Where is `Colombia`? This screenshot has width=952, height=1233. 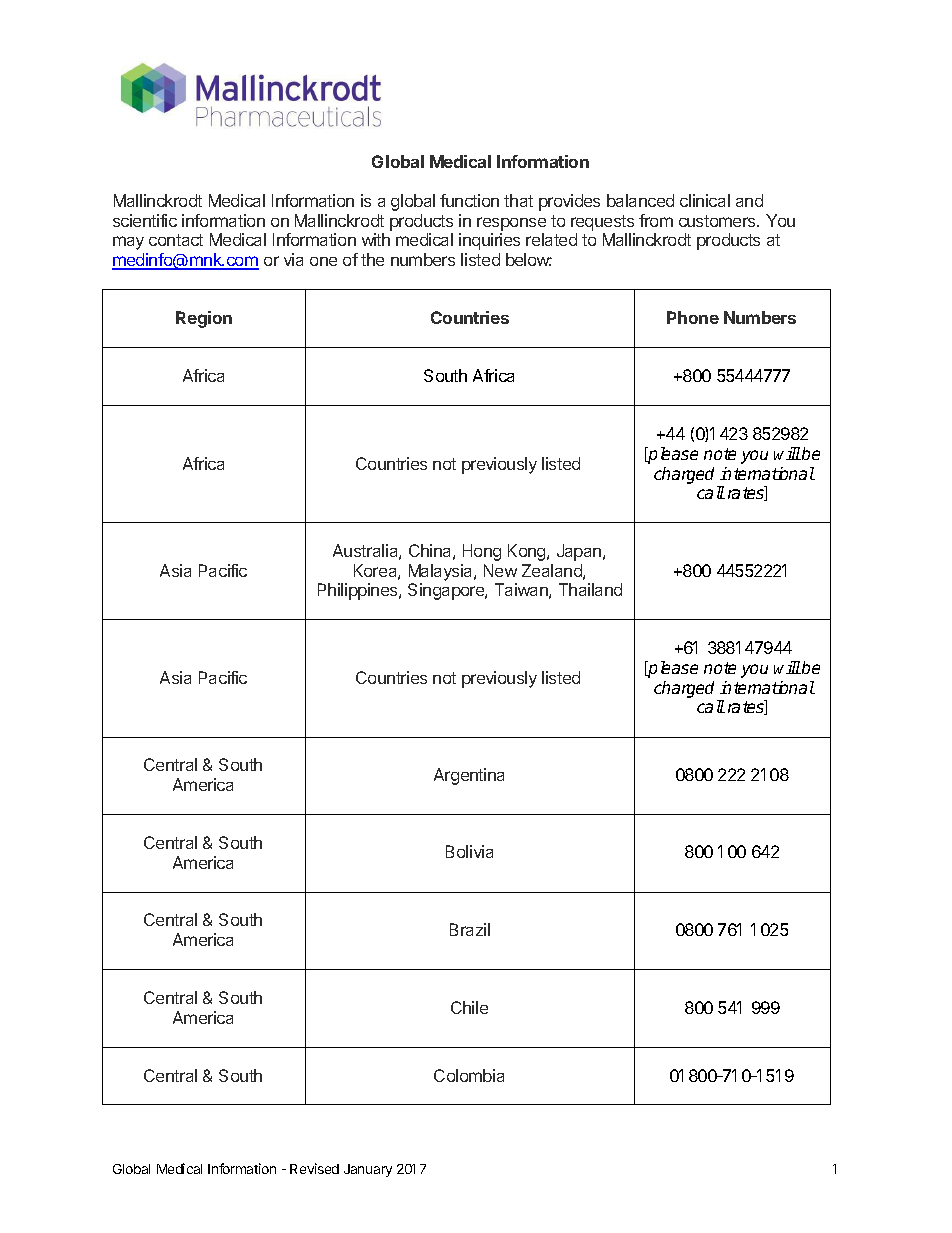
Colombia is located at coordinates (469, 1075).
